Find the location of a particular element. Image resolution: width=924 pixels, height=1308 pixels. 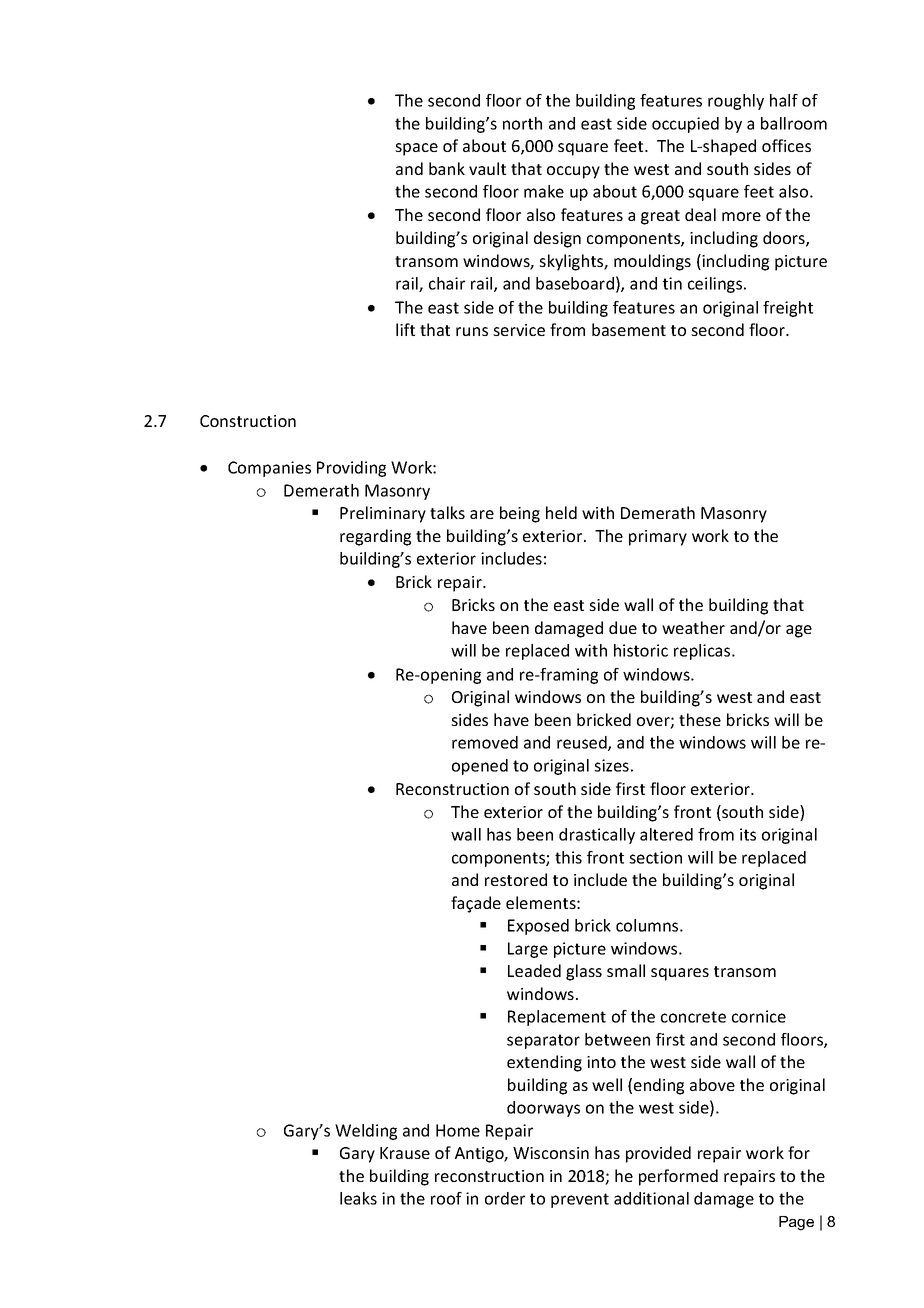

removed is located at coordinates (485, 742).
